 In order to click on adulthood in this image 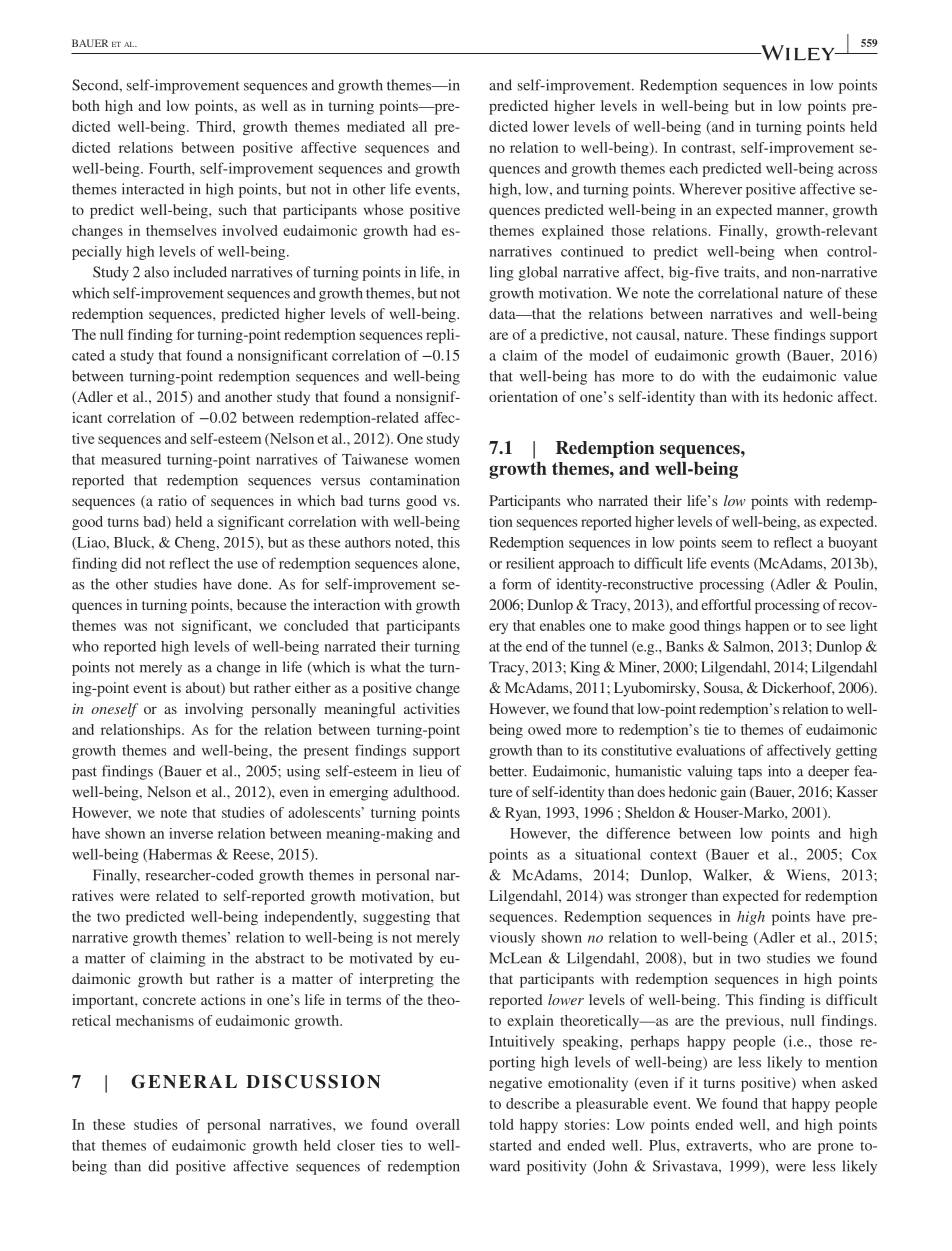, I will do `click(426, 791)`.
